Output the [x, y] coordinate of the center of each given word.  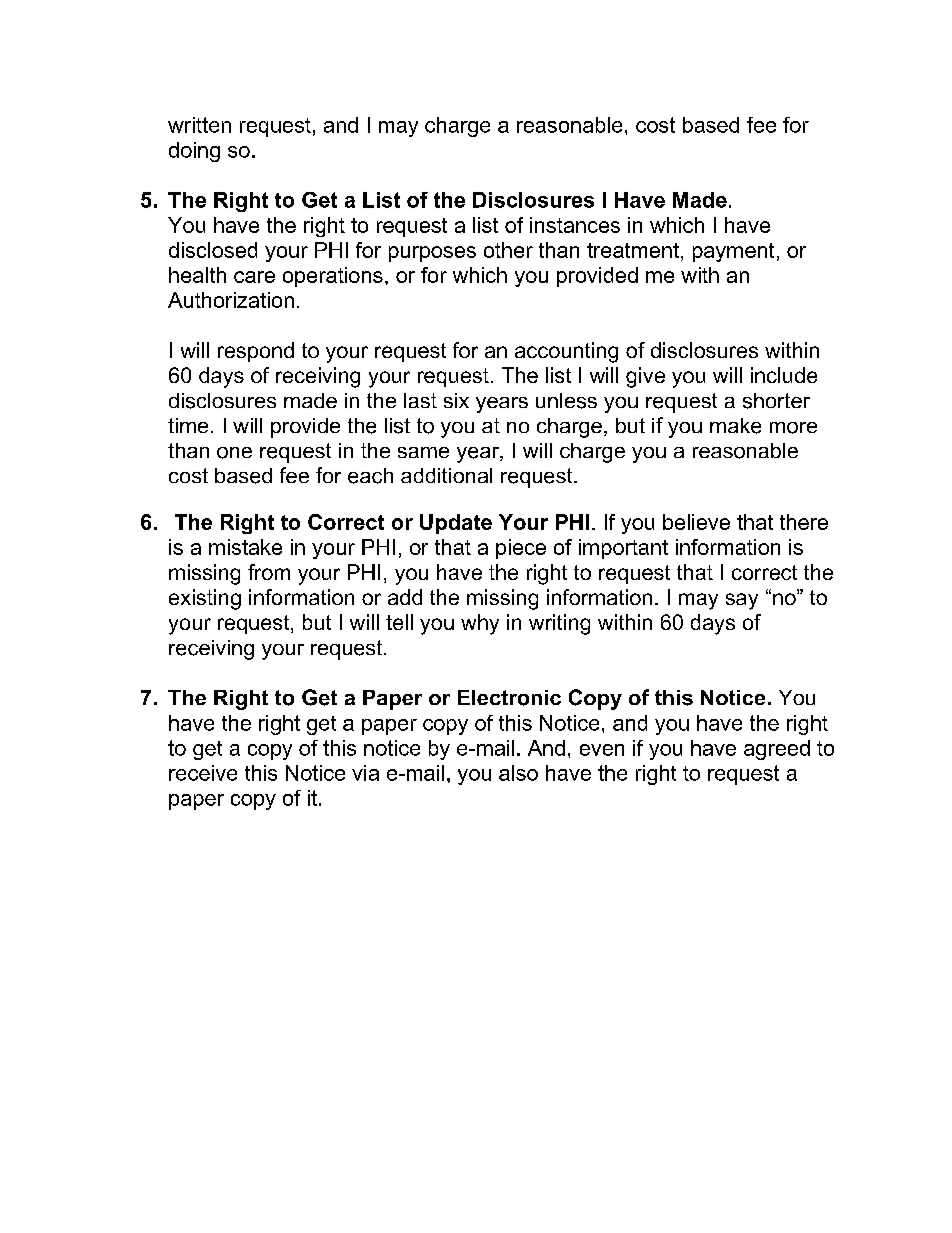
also [518, 773]
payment [733, 252]
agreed [777, 750]
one [234, 453]
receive [203, 773]
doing [194, 152]
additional [446, 475]
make [735, 426]
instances [575, 225]
